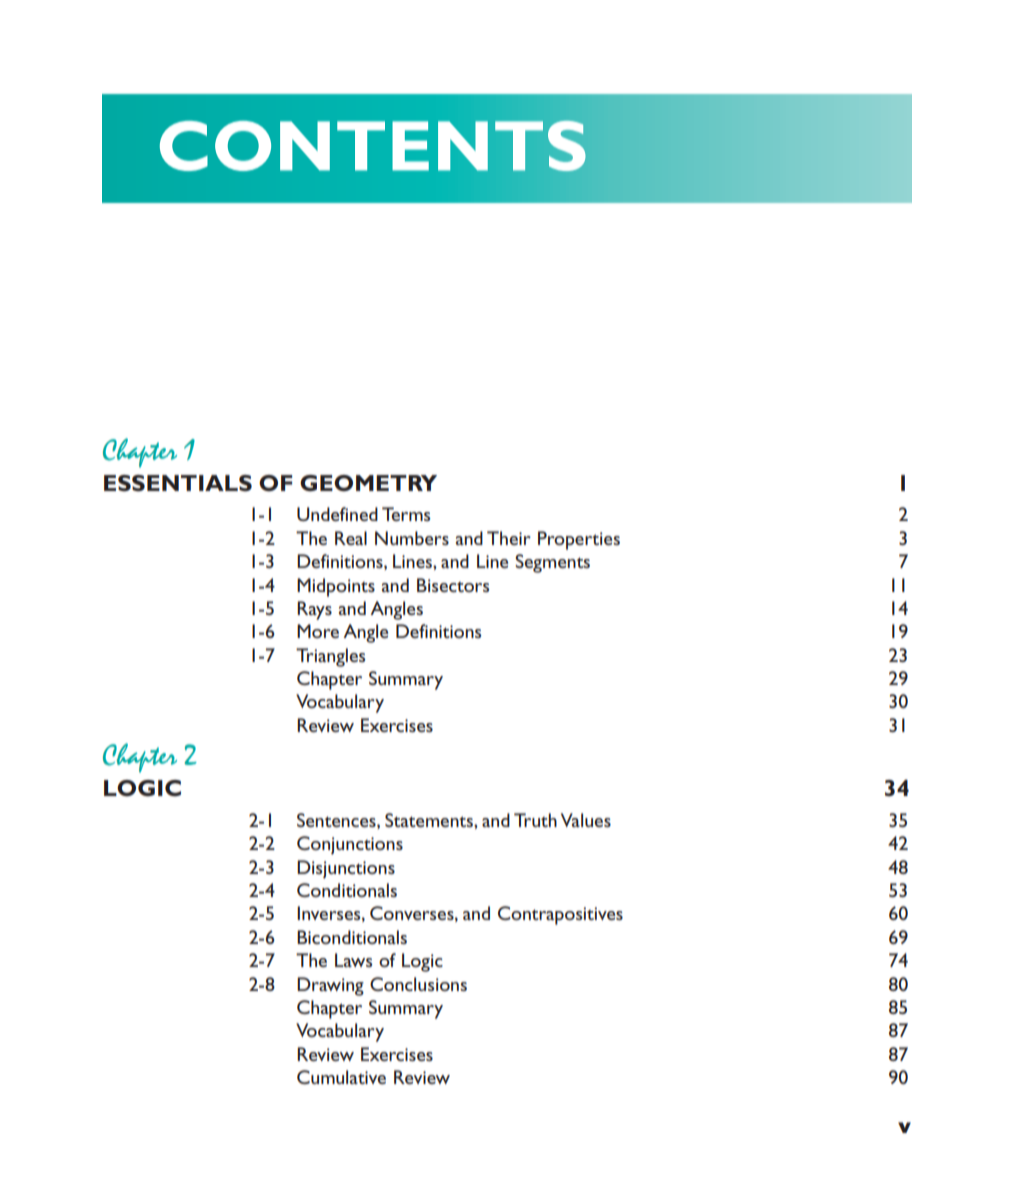 The width and height of the screenshot is (1035, 1180). What do you see at coordinates (579, 540) in the screenshot?
I see `Properties` at bounding box center [579, 540].
